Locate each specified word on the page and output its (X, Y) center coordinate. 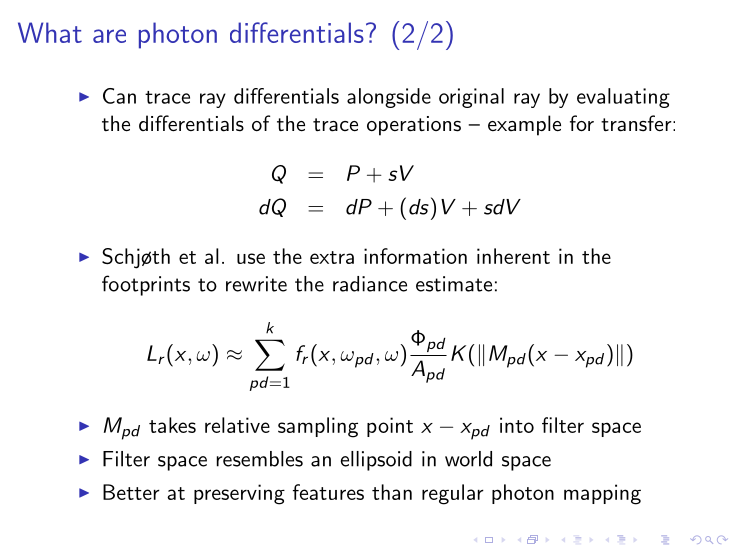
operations (414, 126)
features (328, 492)
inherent (513, 256)
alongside (389, 98)
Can (119, 96)
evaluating (623, 98)
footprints (146, 285)
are (109, 36)
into (517, 425)
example (524, 125)
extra (332, 257)
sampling (318, 427)
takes (172, 425)
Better (131, 492)
